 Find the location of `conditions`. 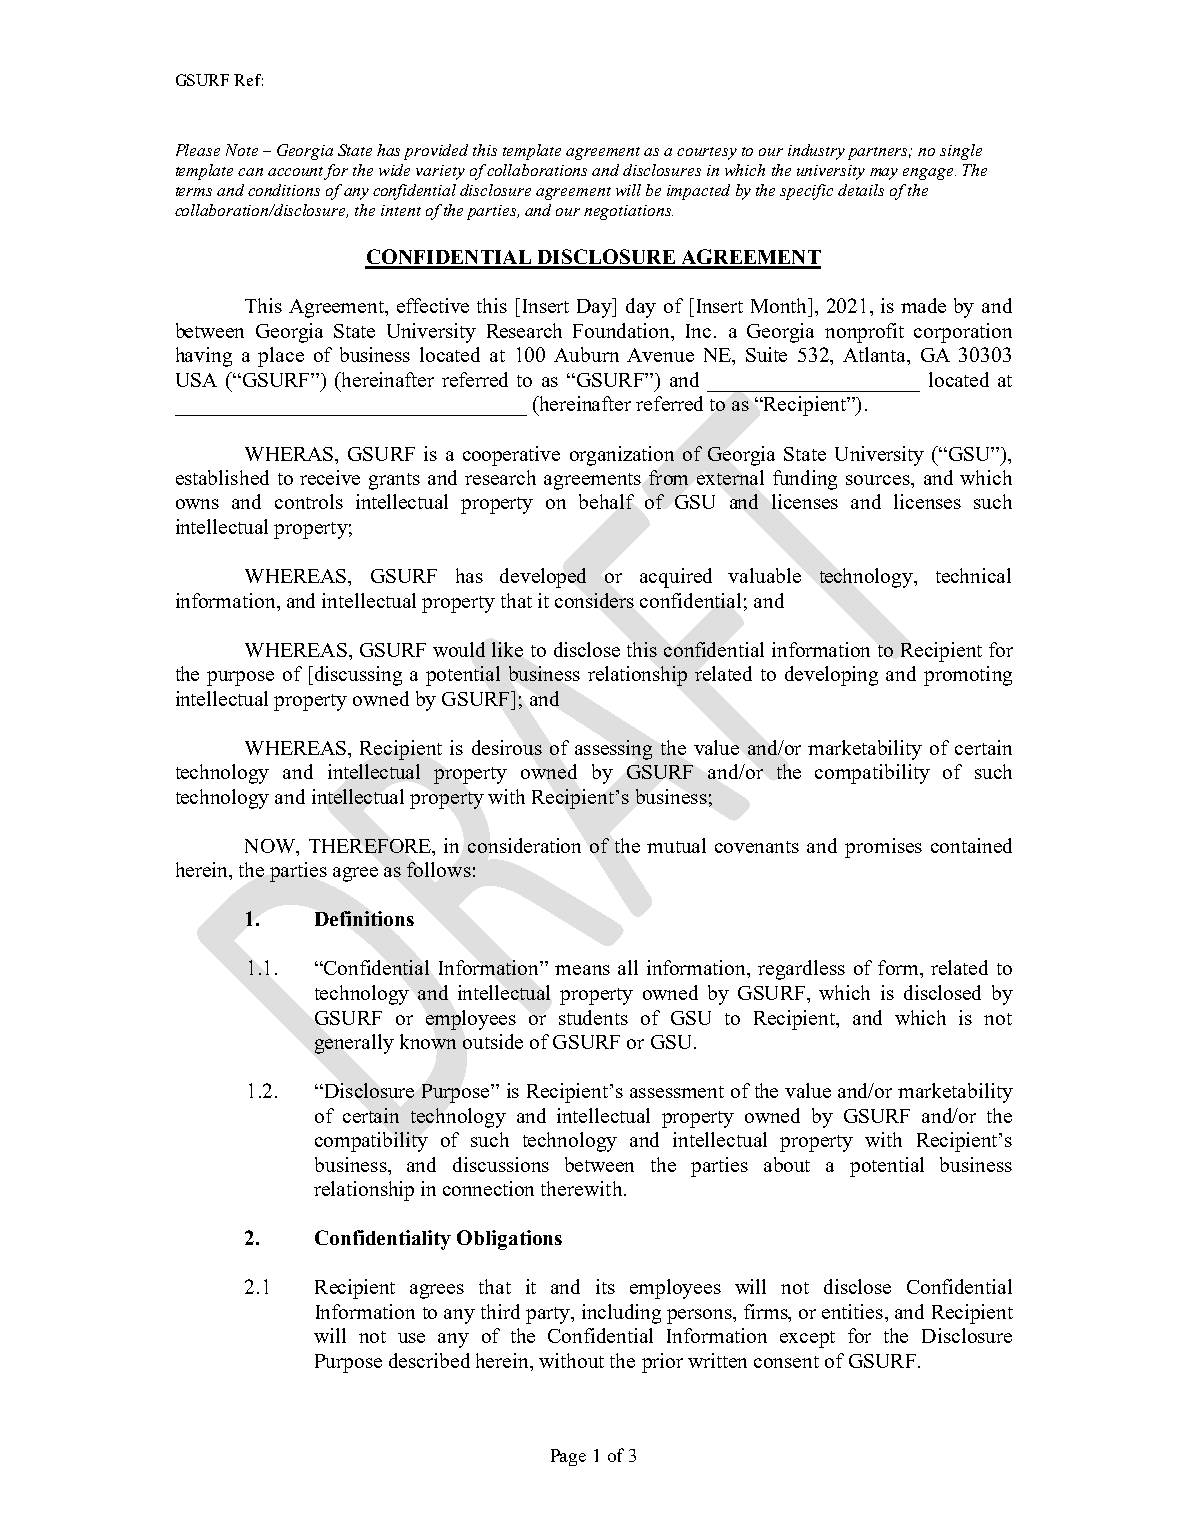

conditions is located at coordinates (284, 190).
